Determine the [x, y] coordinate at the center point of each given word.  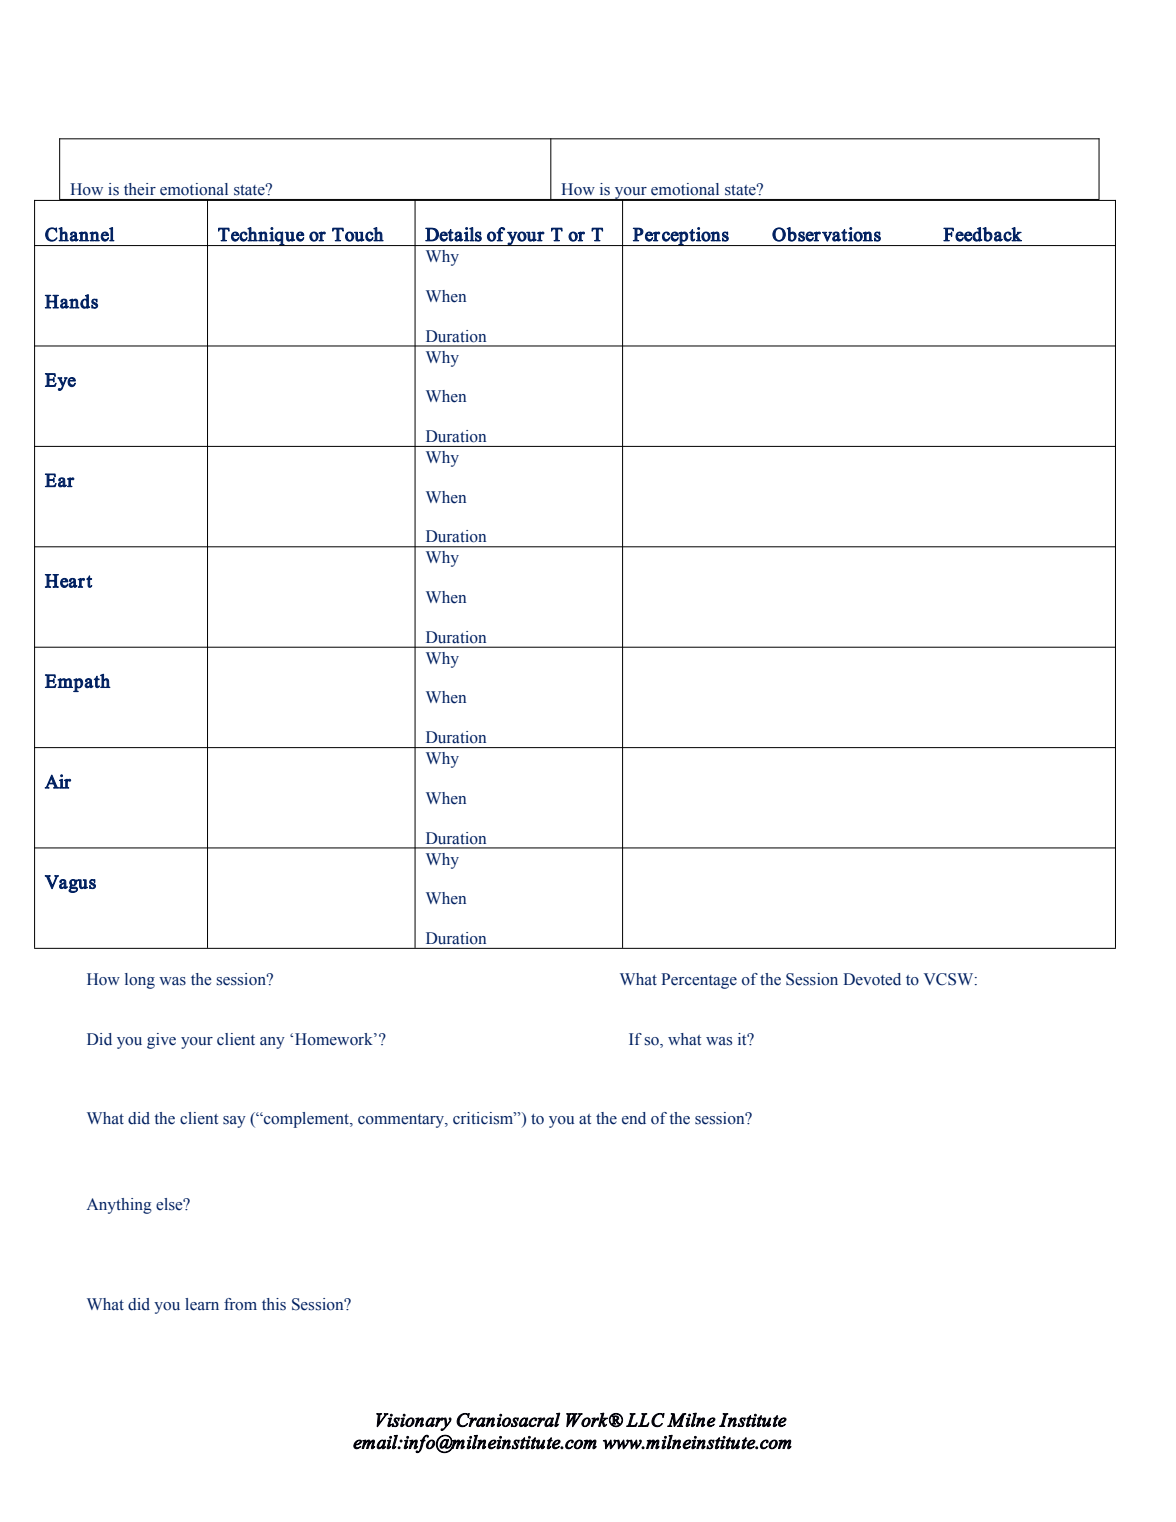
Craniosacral [508, 1419]
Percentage [699, 981]
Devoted [872, 979]
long [140, 981]
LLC [645, 1420]
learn [202, 1304]
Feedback [982, 234]
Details [453, 234]
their [140, 189]
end [634, 1118]
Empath [78, 683]
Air [58, 781]
